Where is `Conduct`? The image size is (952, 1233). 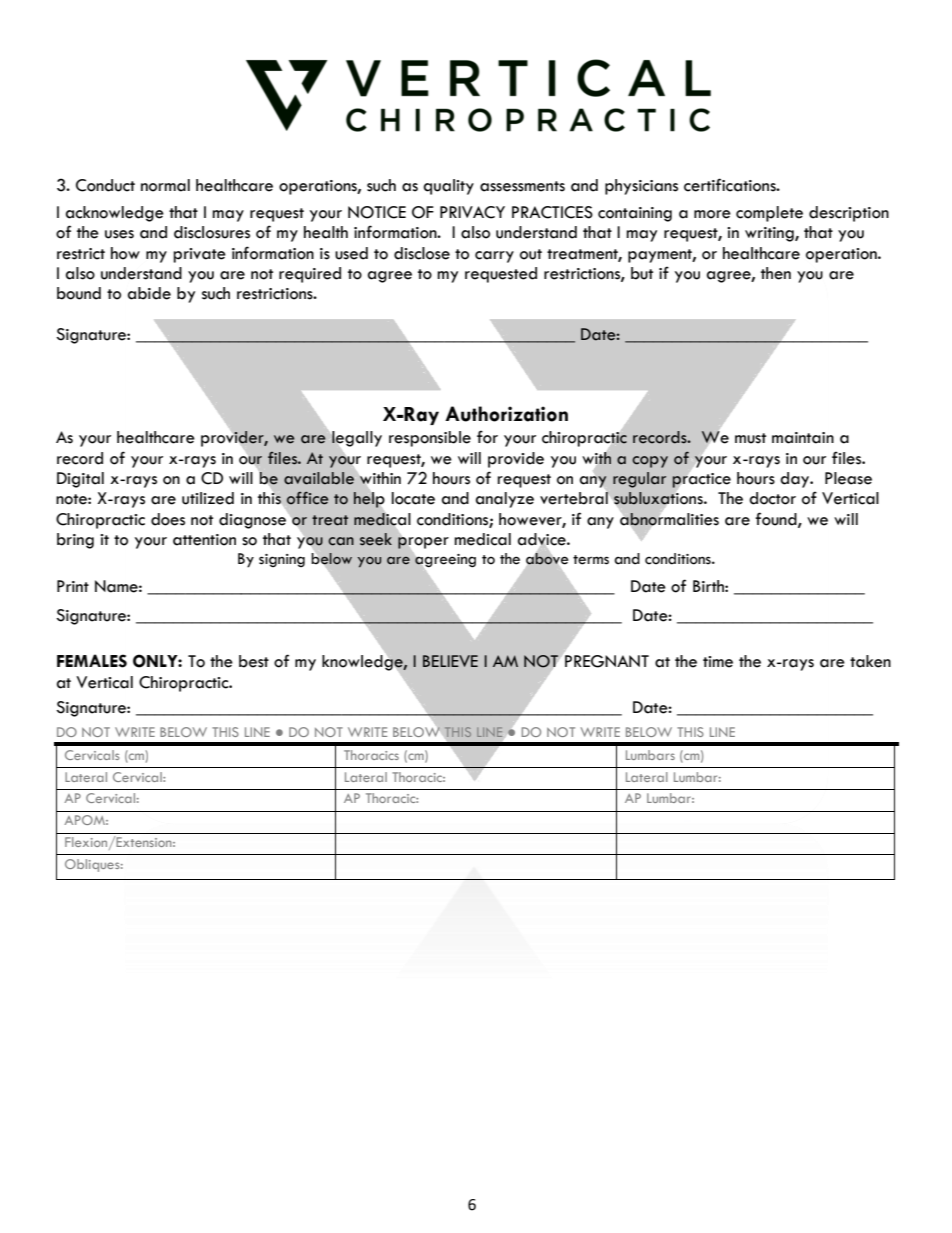
Conduct is located at coordinates (105, 185).
